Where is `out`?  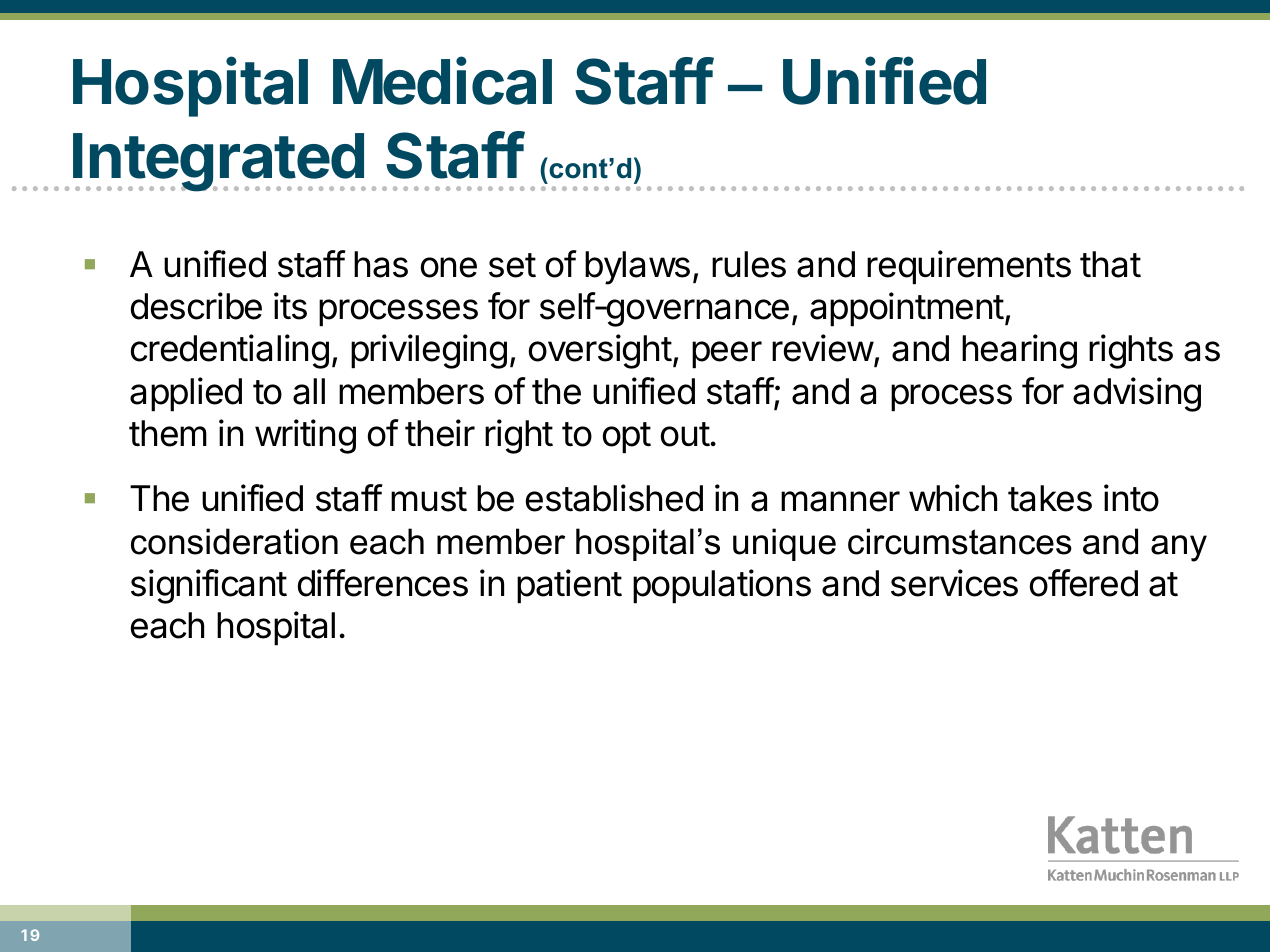 out is located at coordinates (685, 434).
